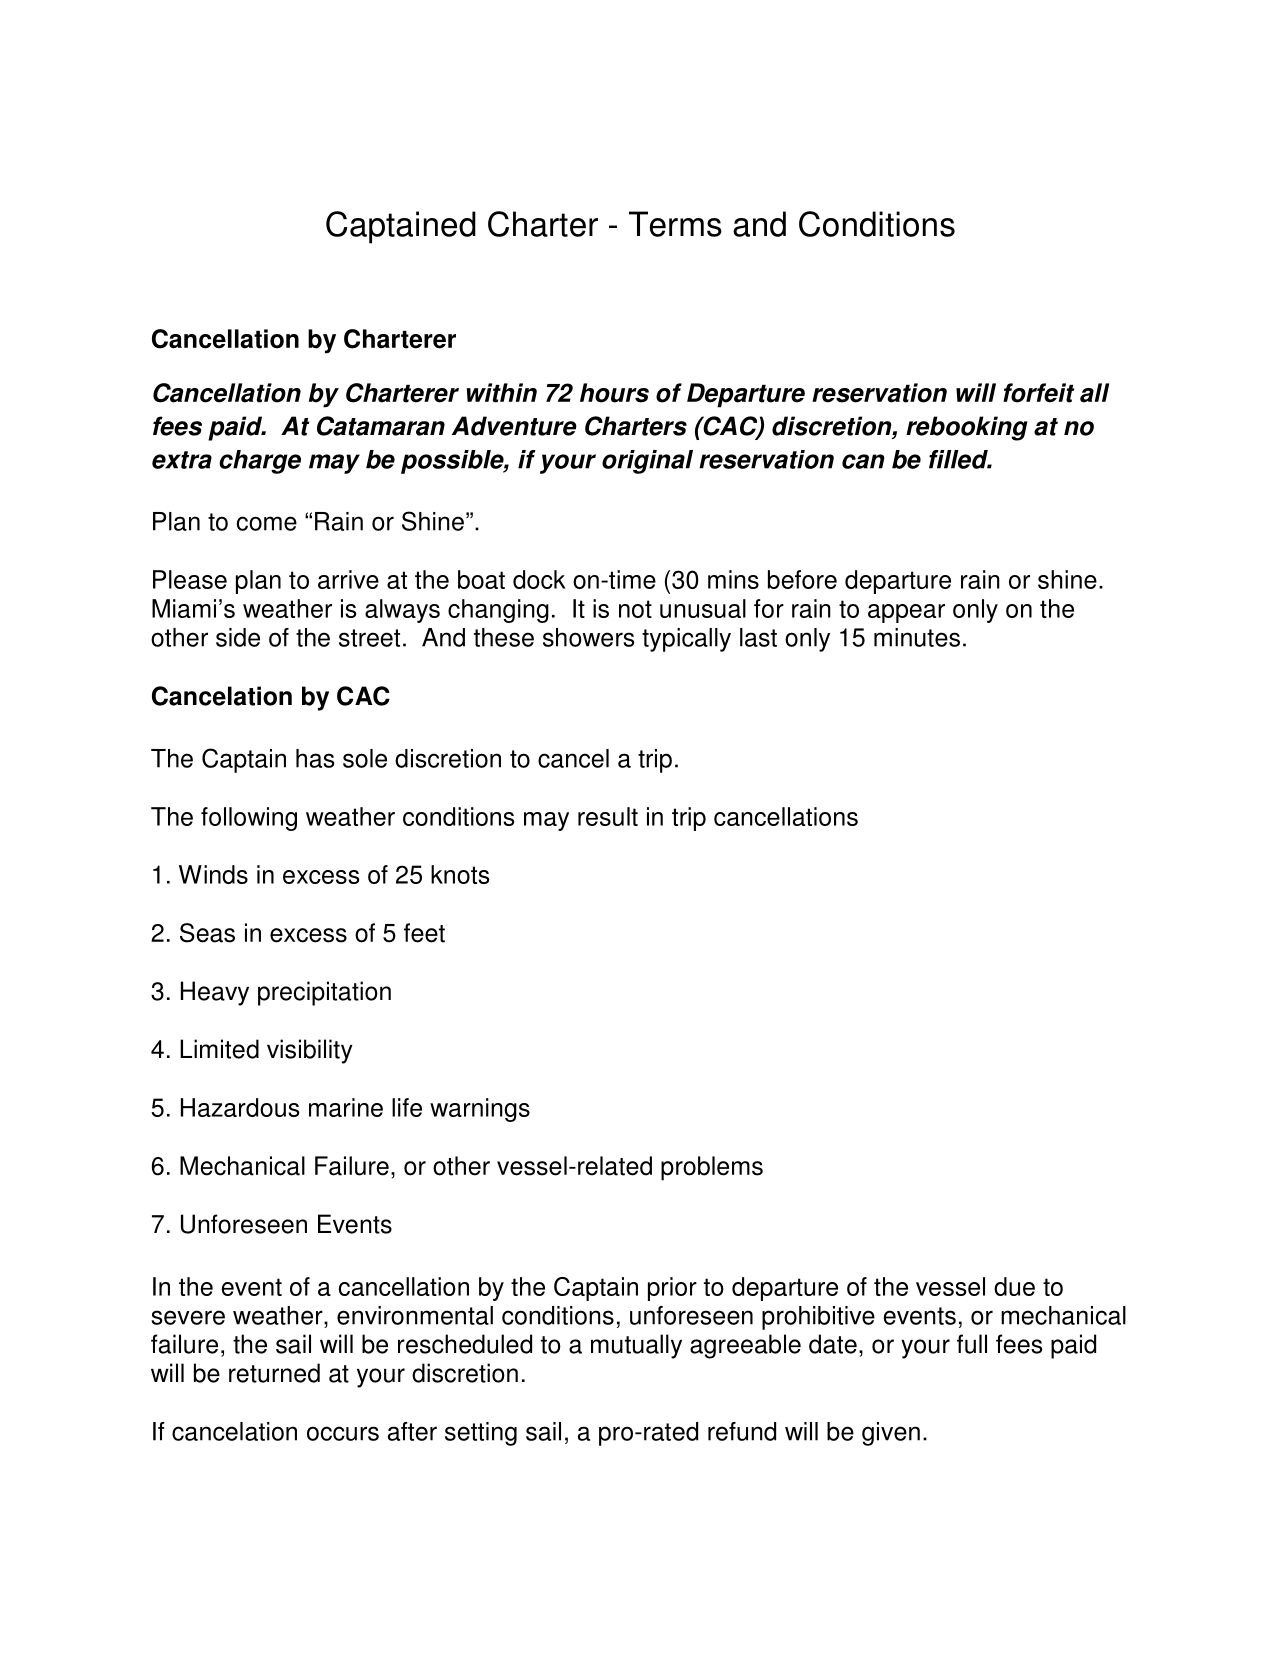 The image size is (1281, 1658). Describe the element at coordinates (1014, 1286) in the screenshot. I see `due` at that location.
